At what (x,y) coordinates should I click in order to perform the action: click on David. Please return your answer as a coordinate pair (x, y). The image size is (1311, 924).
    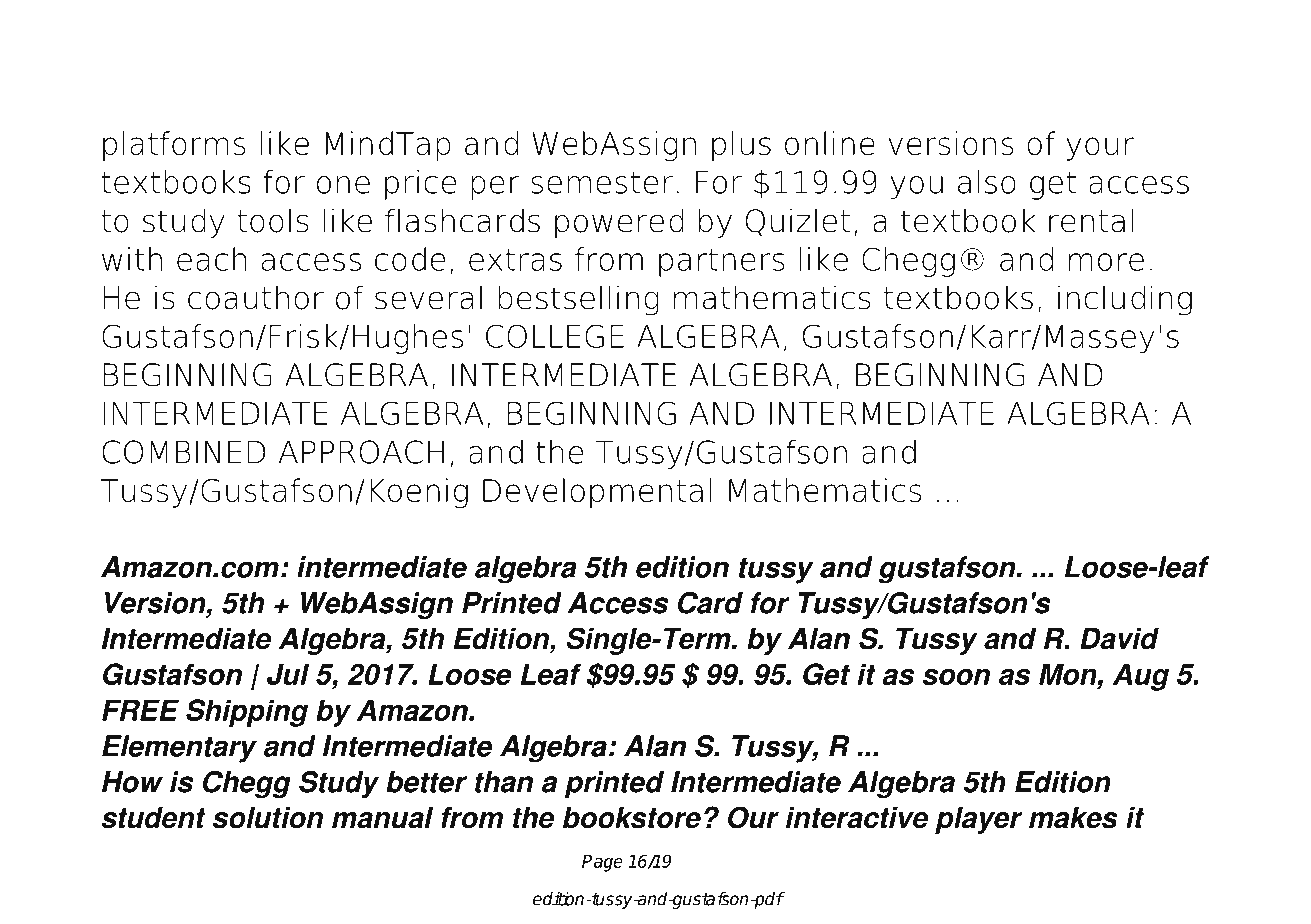
    Looking at the image, I should click on (1119, 639).
